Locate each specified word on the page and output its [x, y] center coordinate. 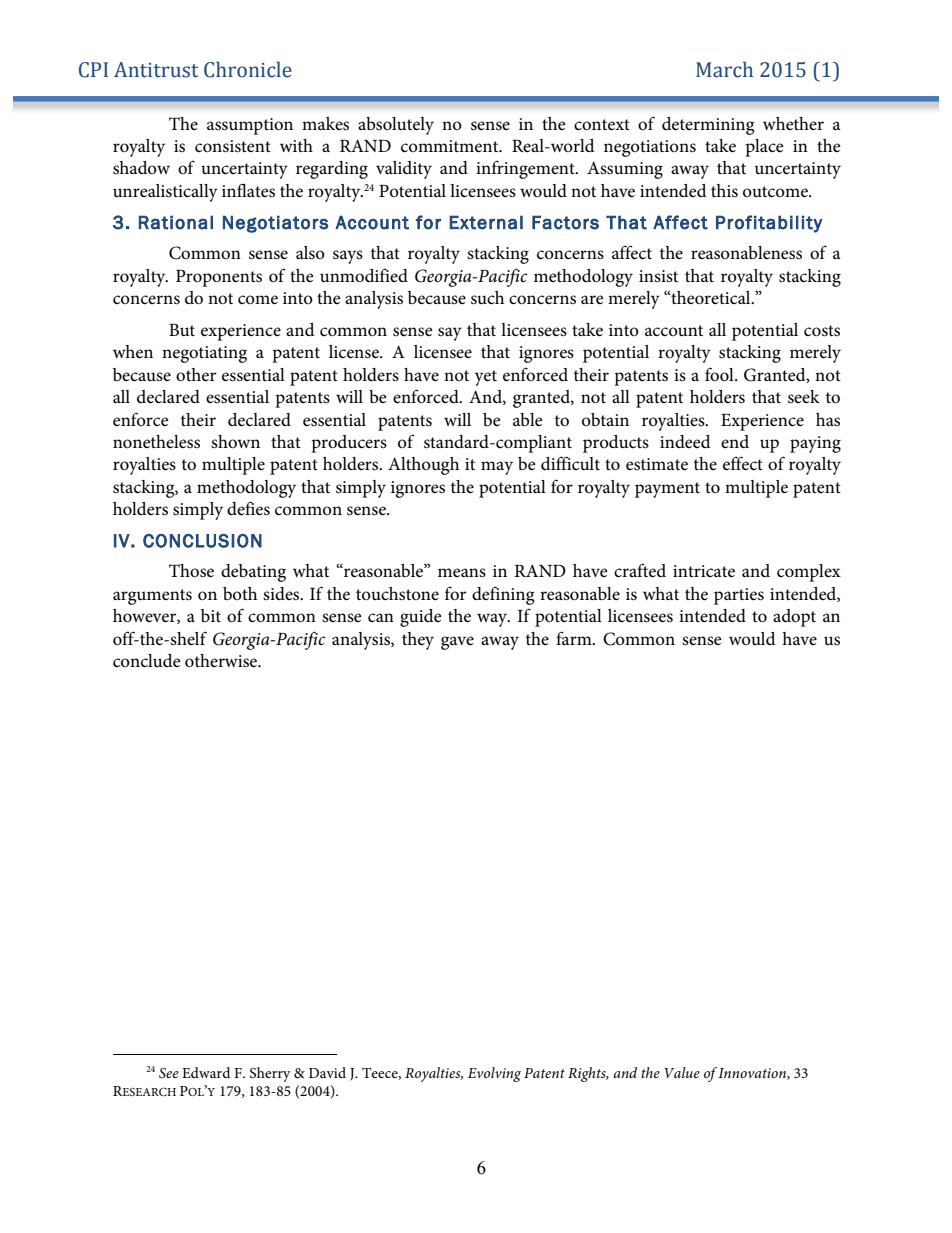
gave [457, 643]
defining [503, 595]
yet [486, 378]
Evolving [494, 1074]
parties [739, 596]
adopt [794, 618]
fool [720, 374]
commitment [451, 146]
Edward [206, 1072]
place [764, 148]
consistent [233, 146]
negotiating [204, 354]
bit [211, 615]
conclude [147, 661]
